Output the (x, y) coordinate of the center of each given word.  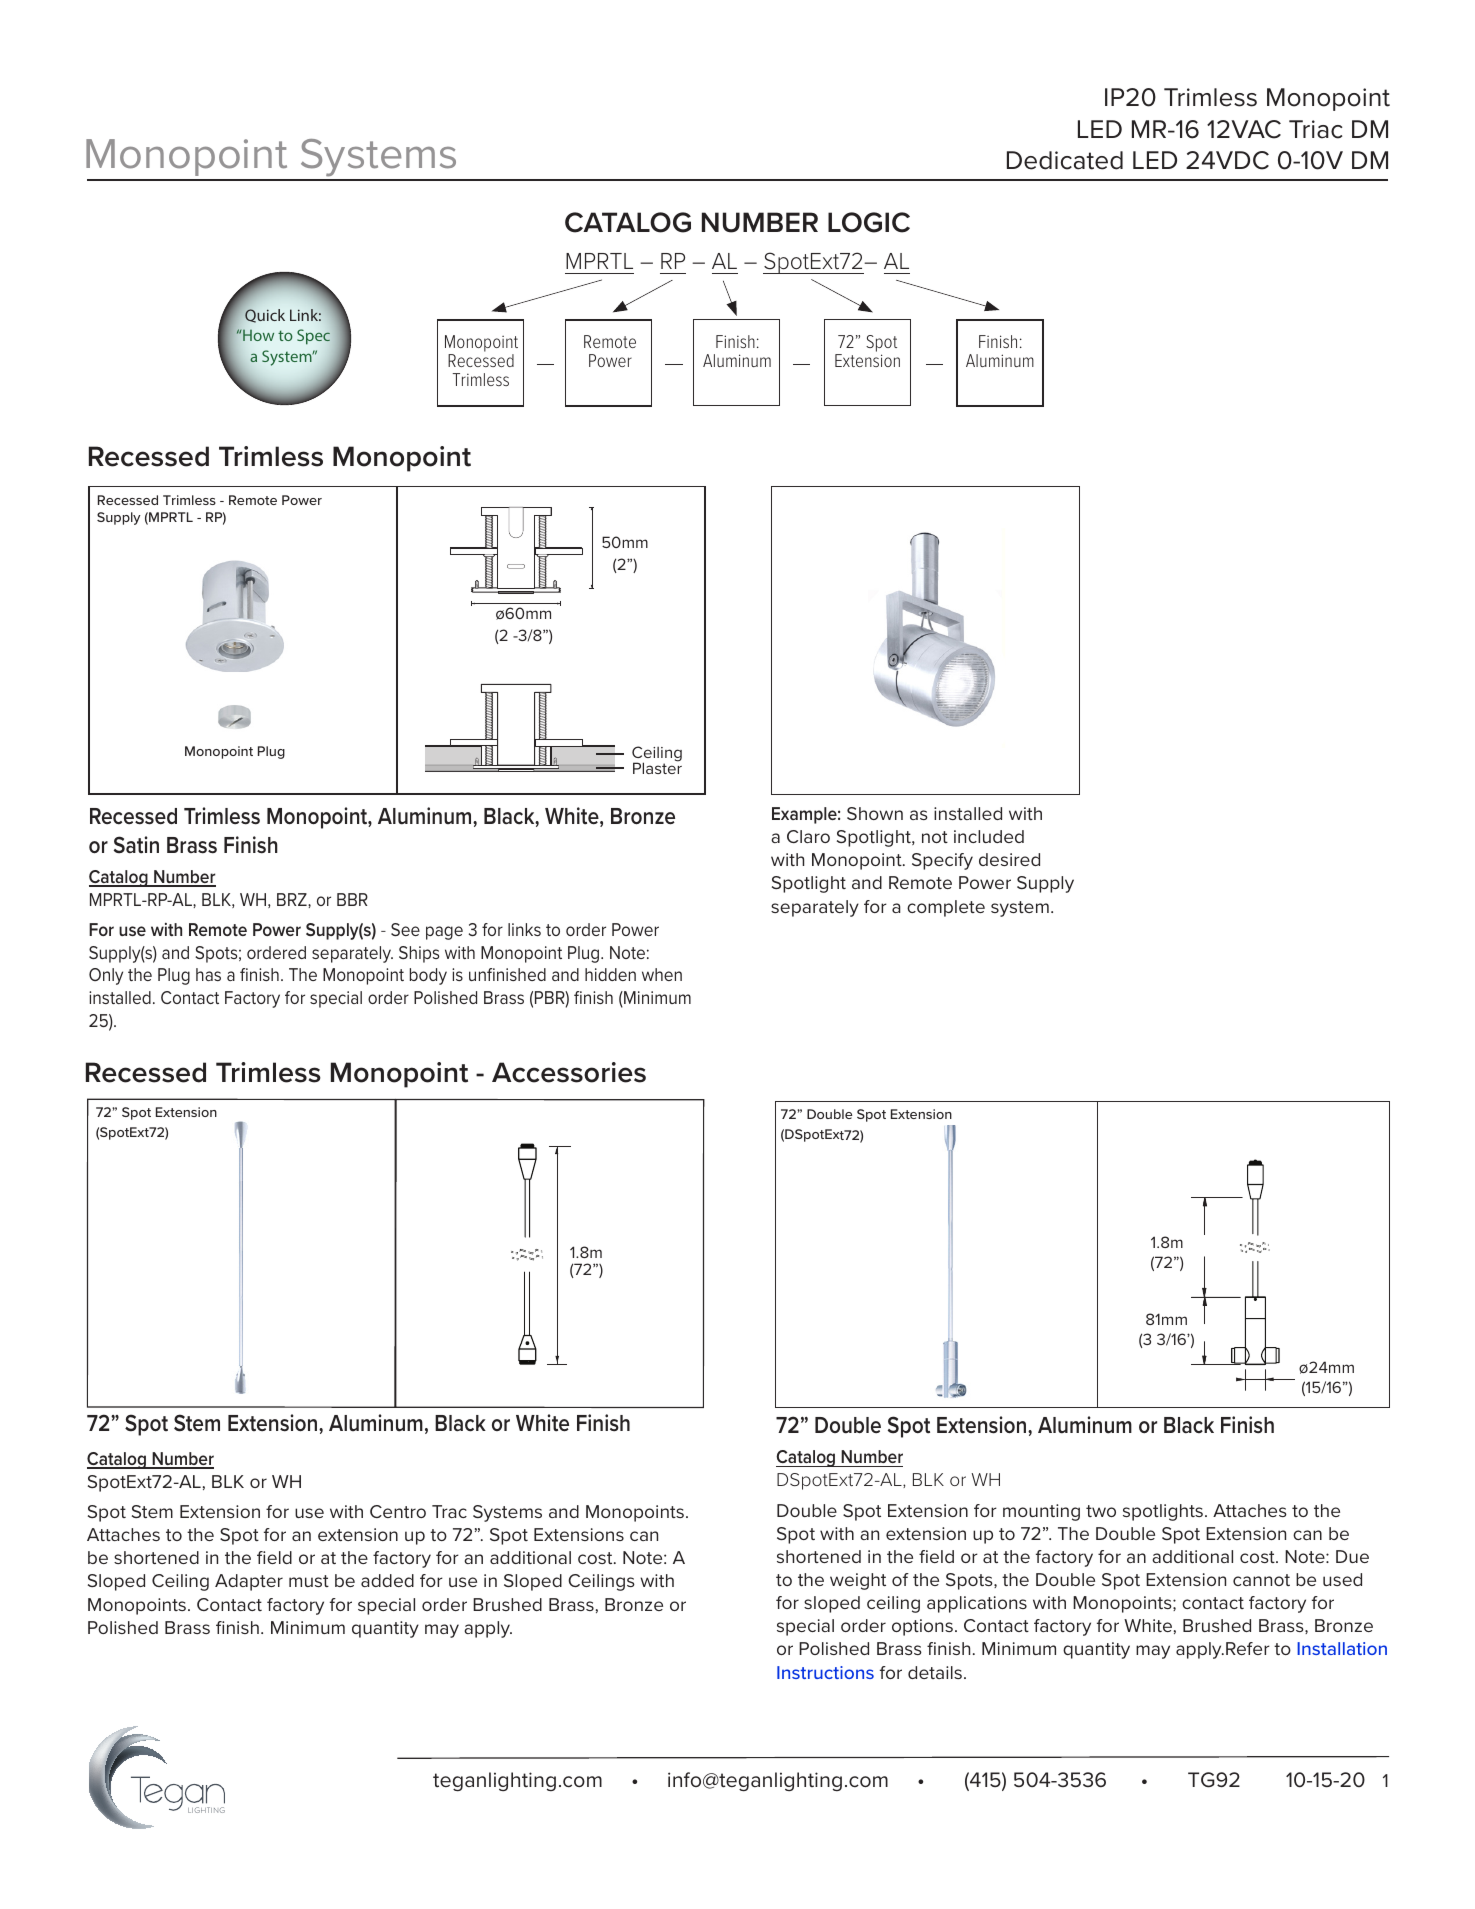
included (989, 836)
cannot (1261, 1580)
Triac (1315, 129)
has (208, 974)
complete (946, 908)
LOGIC (869, 222)
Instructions (825, 1672)
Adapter (249, 1582)
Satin (136, 845)
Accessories (569, 1072)
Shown (875, 813)
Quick (264, 315)
